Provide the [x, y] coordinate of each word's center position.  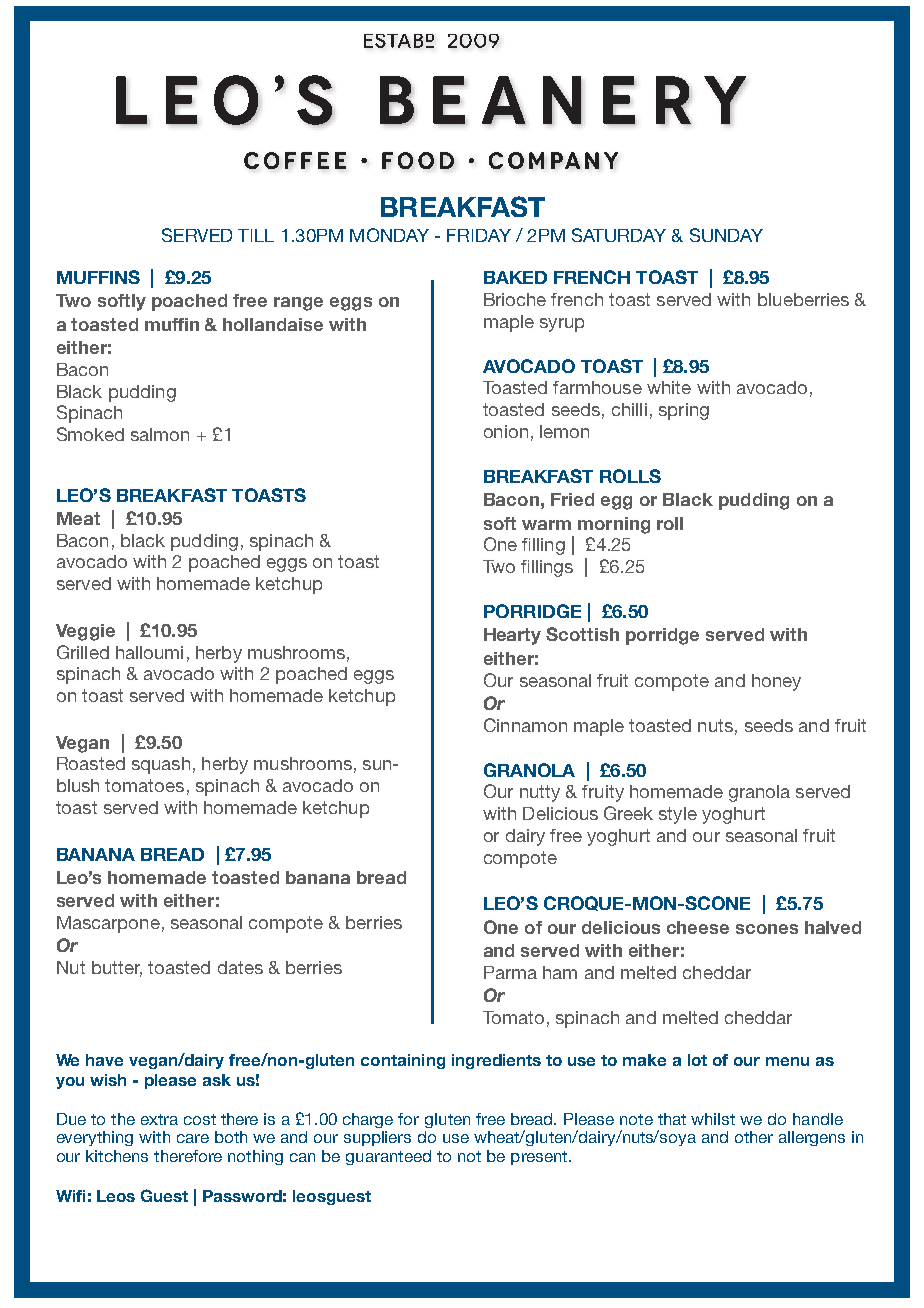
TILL [256, 235]
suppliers [377, 1138]
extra [159, 1119]
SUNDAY [726, 235]
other [754, 1137]
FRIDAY [479, 235]
